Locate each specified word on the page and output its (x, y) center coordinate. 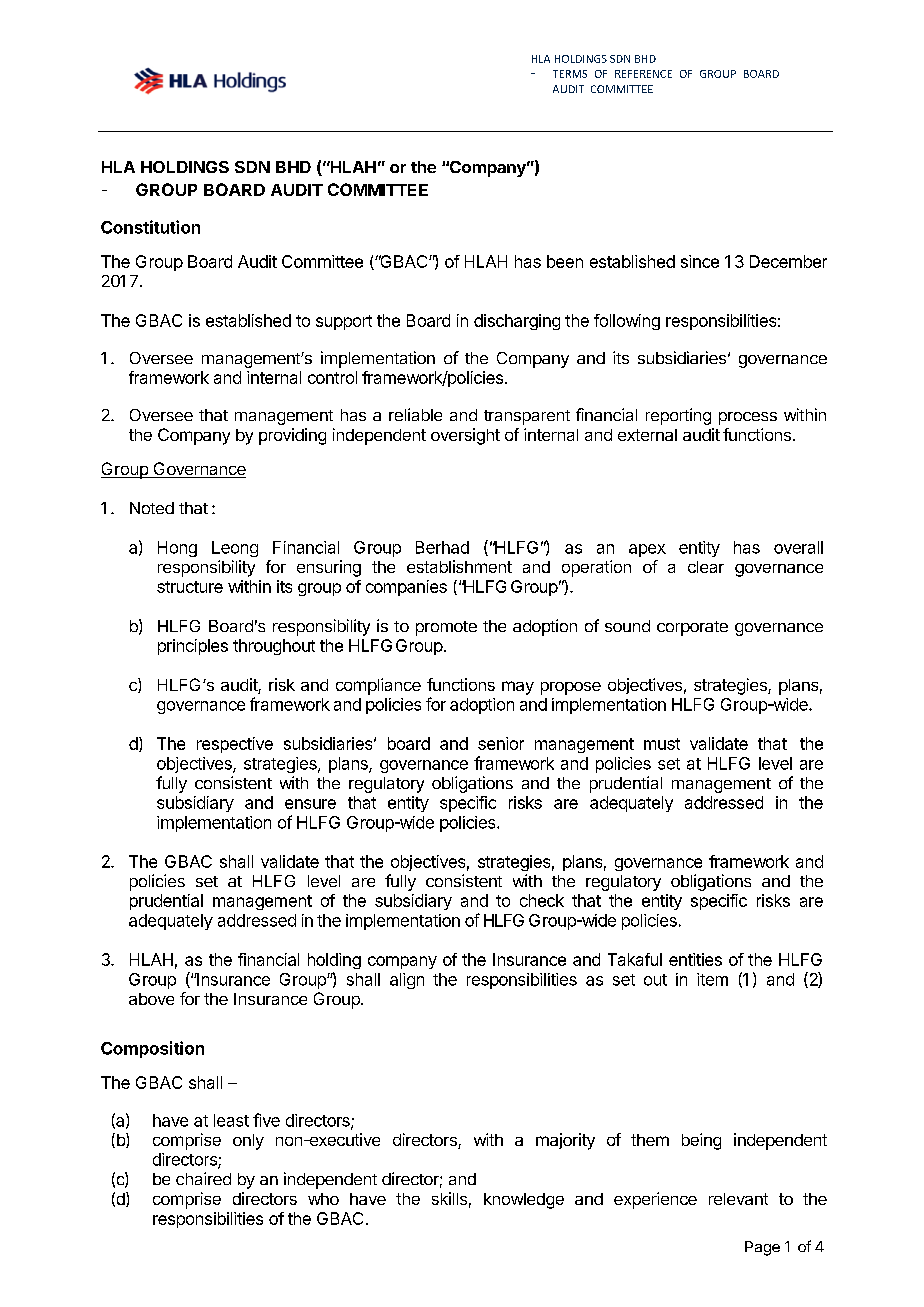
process (748, 418)
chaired (203, 1178)
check (542, 900)
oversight (465, 436)
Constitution (150, 227)
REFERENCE (643, 74)
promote (446, 628)
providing (292, 436)
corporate (692, 628)
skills (449, 1198)
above (151, 999)
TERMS (570, 74)
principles (193, 647)
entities (695, 959)
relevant (738, 1199)
